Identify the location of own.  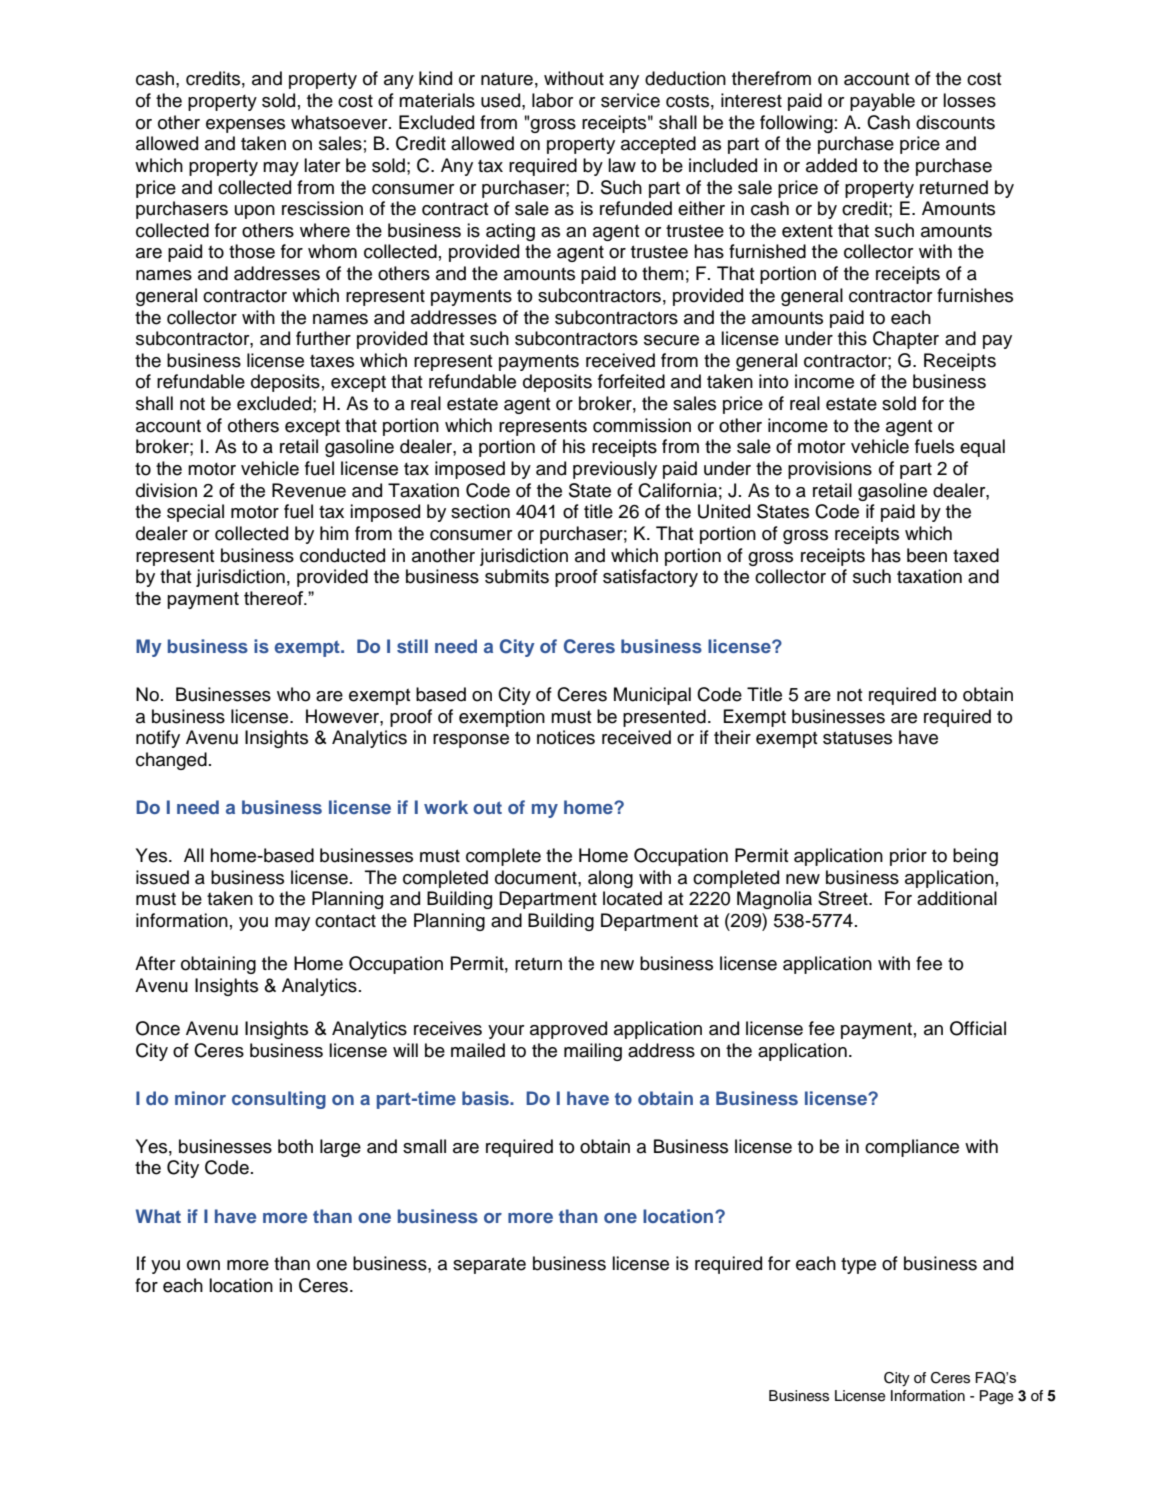
(203, 1265).
